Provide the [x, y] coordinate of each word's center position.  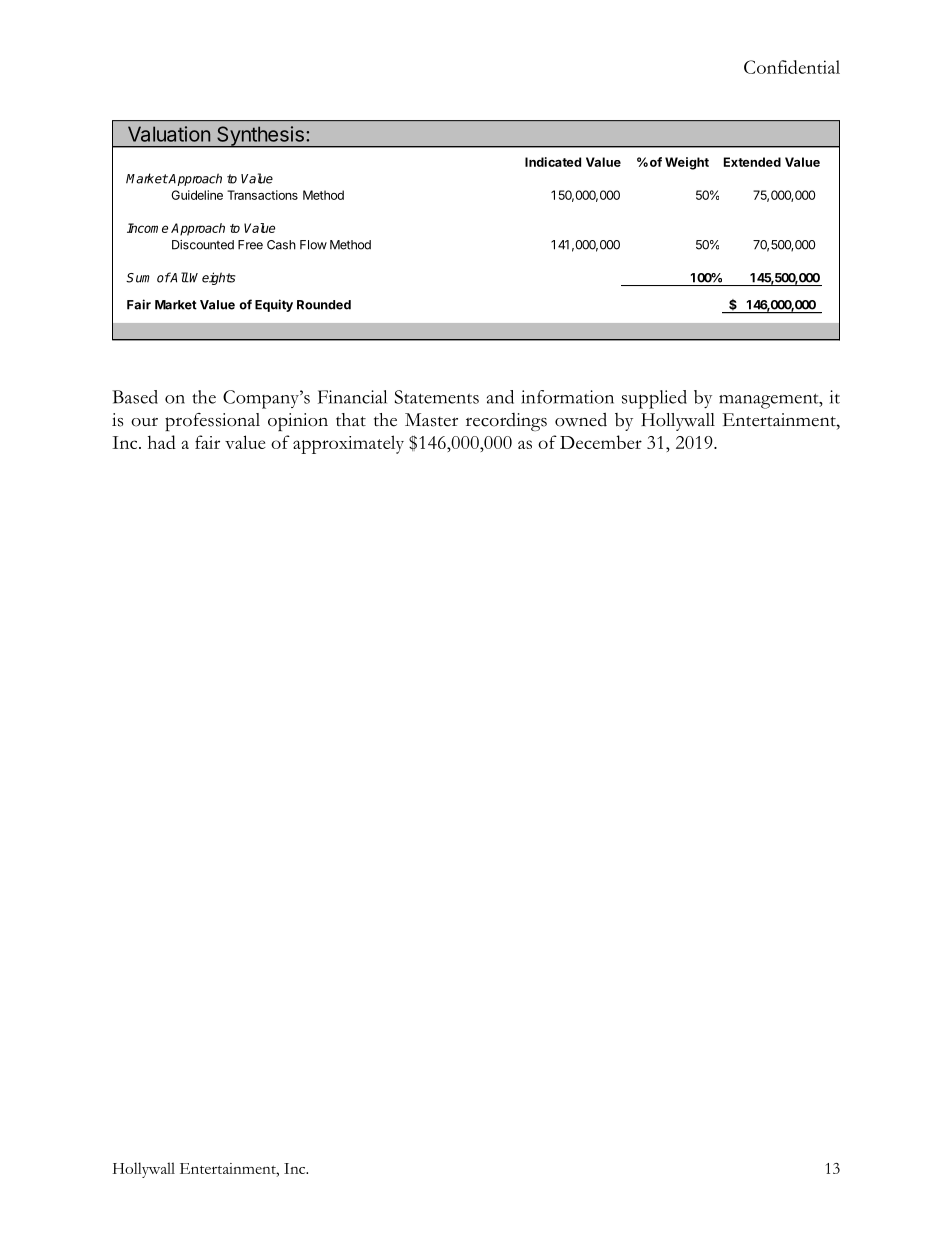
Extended [752, 162]
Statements [437, 397]
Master [431, 420]
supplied [654, 399]
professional [212, 422]
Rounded [324, 305]
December [601, 442]
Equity [274, 305]
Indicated [553, 162]
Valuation [169, 134]
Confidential [792, 67]
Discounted [203, 245]
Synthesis [260, 137]
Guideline [197, 195]
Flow [313, 245]
